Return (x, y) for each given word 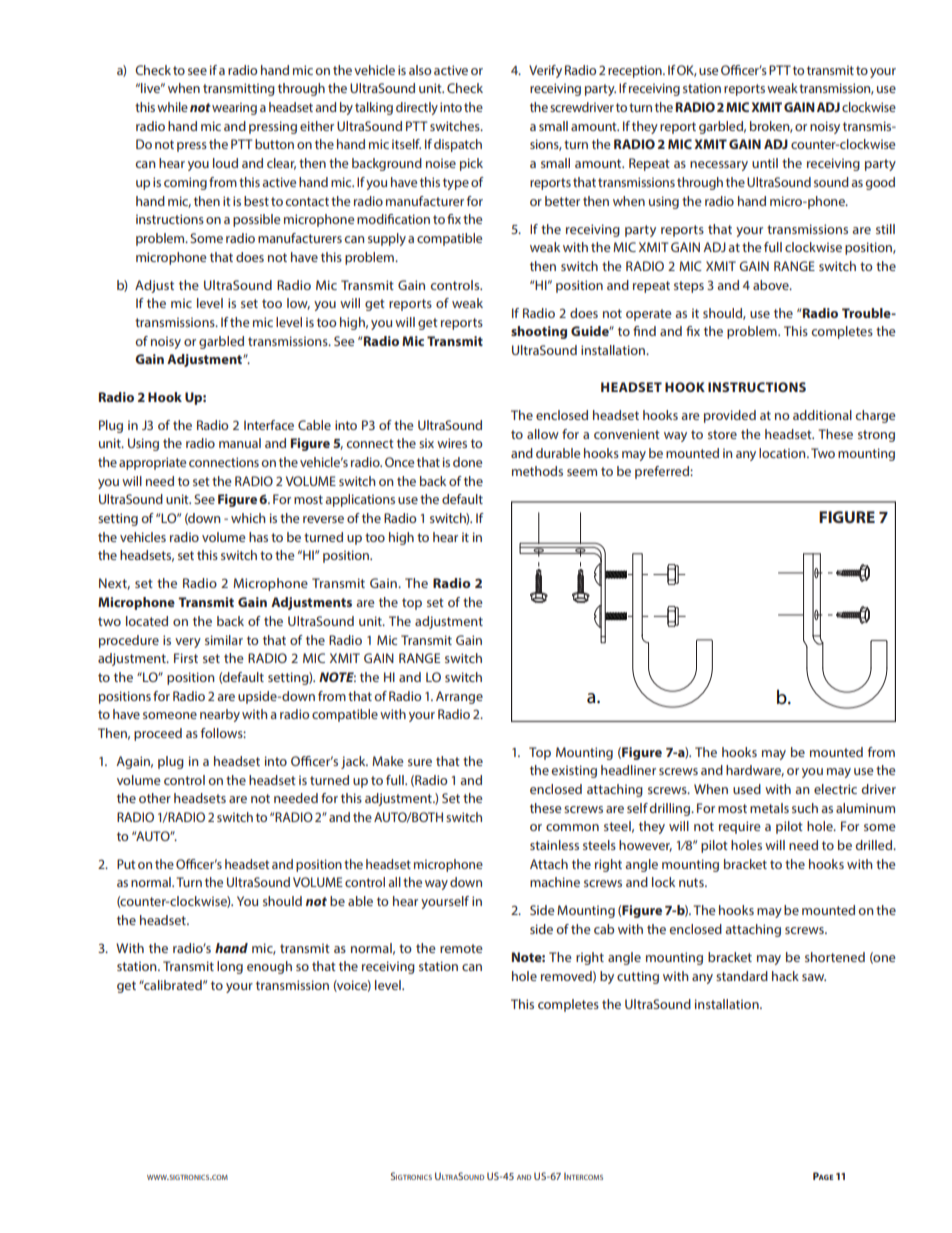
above (772, 285)
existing (574, 771)
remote (461, 948)
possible (256, 220)
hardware (755, 771)
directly (417, 108)
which (248, 518)
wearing (234, 108)
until (765, 163)
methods (537, 471)
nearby (220, 715)
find (644, 331)
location (783, 453)
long (230, 967)
